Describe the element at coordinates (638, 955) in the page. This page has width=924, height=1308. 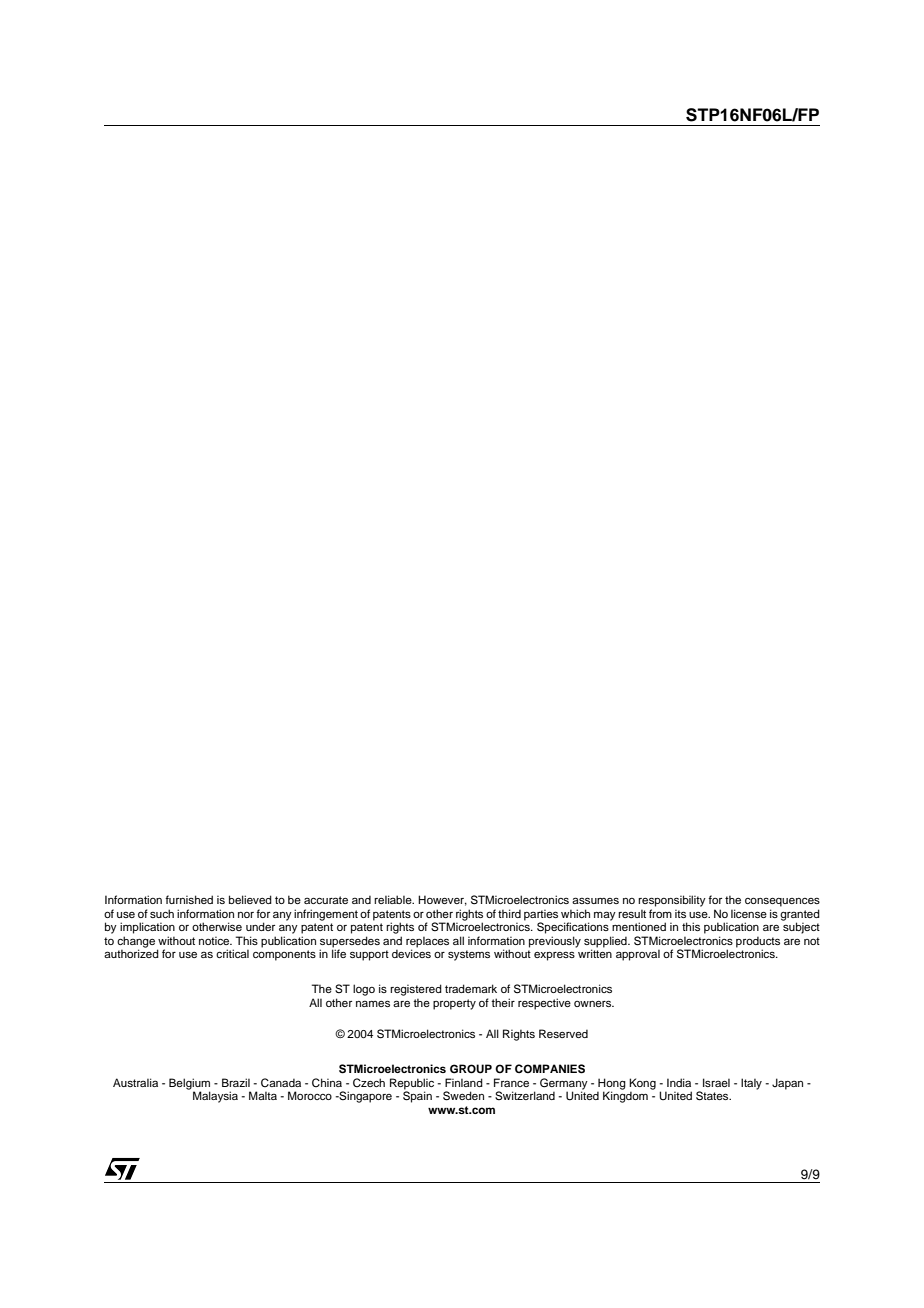
I see `approval` at that location.
